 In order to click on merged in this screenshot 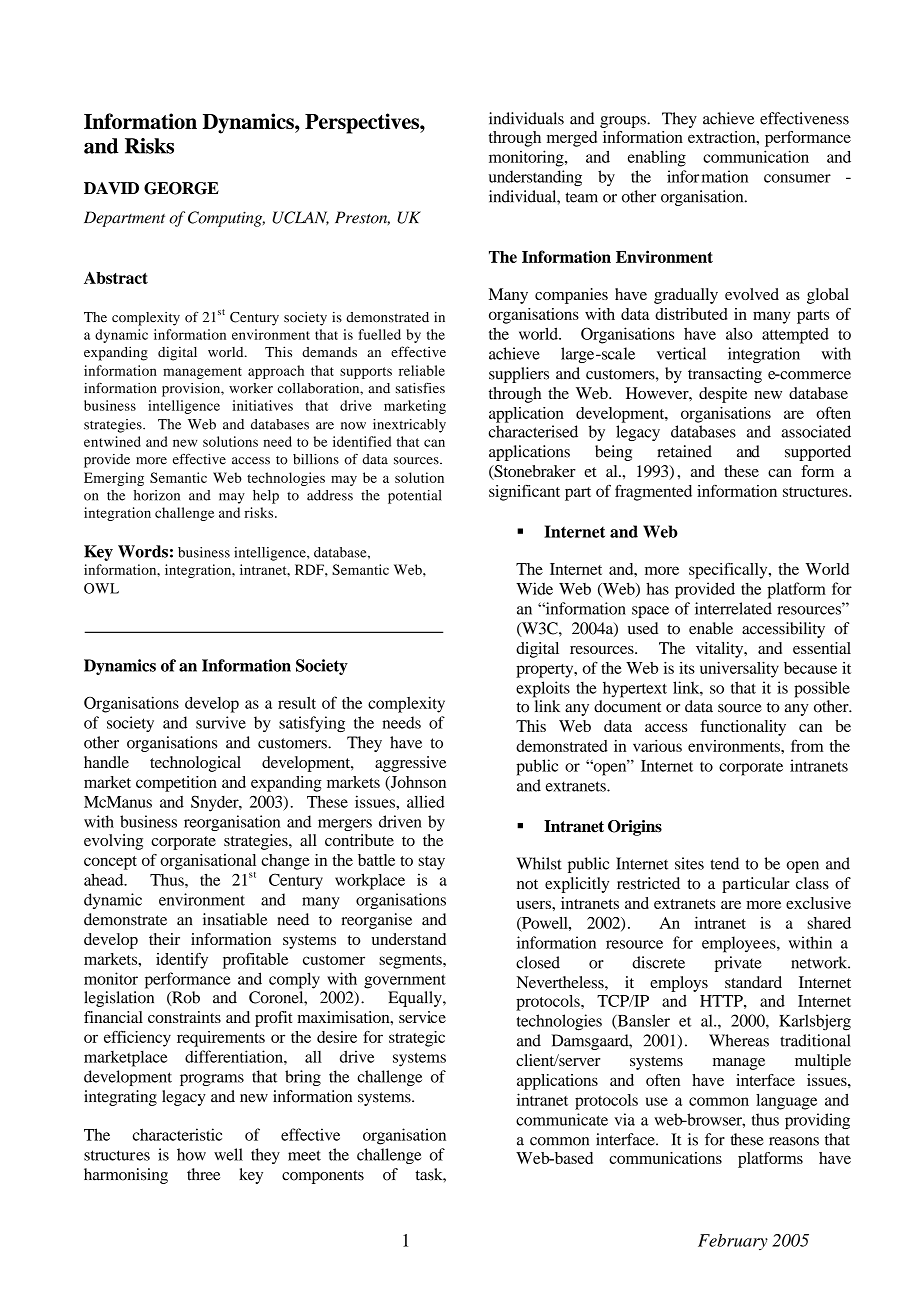, I will do `click(572, 139)`.
